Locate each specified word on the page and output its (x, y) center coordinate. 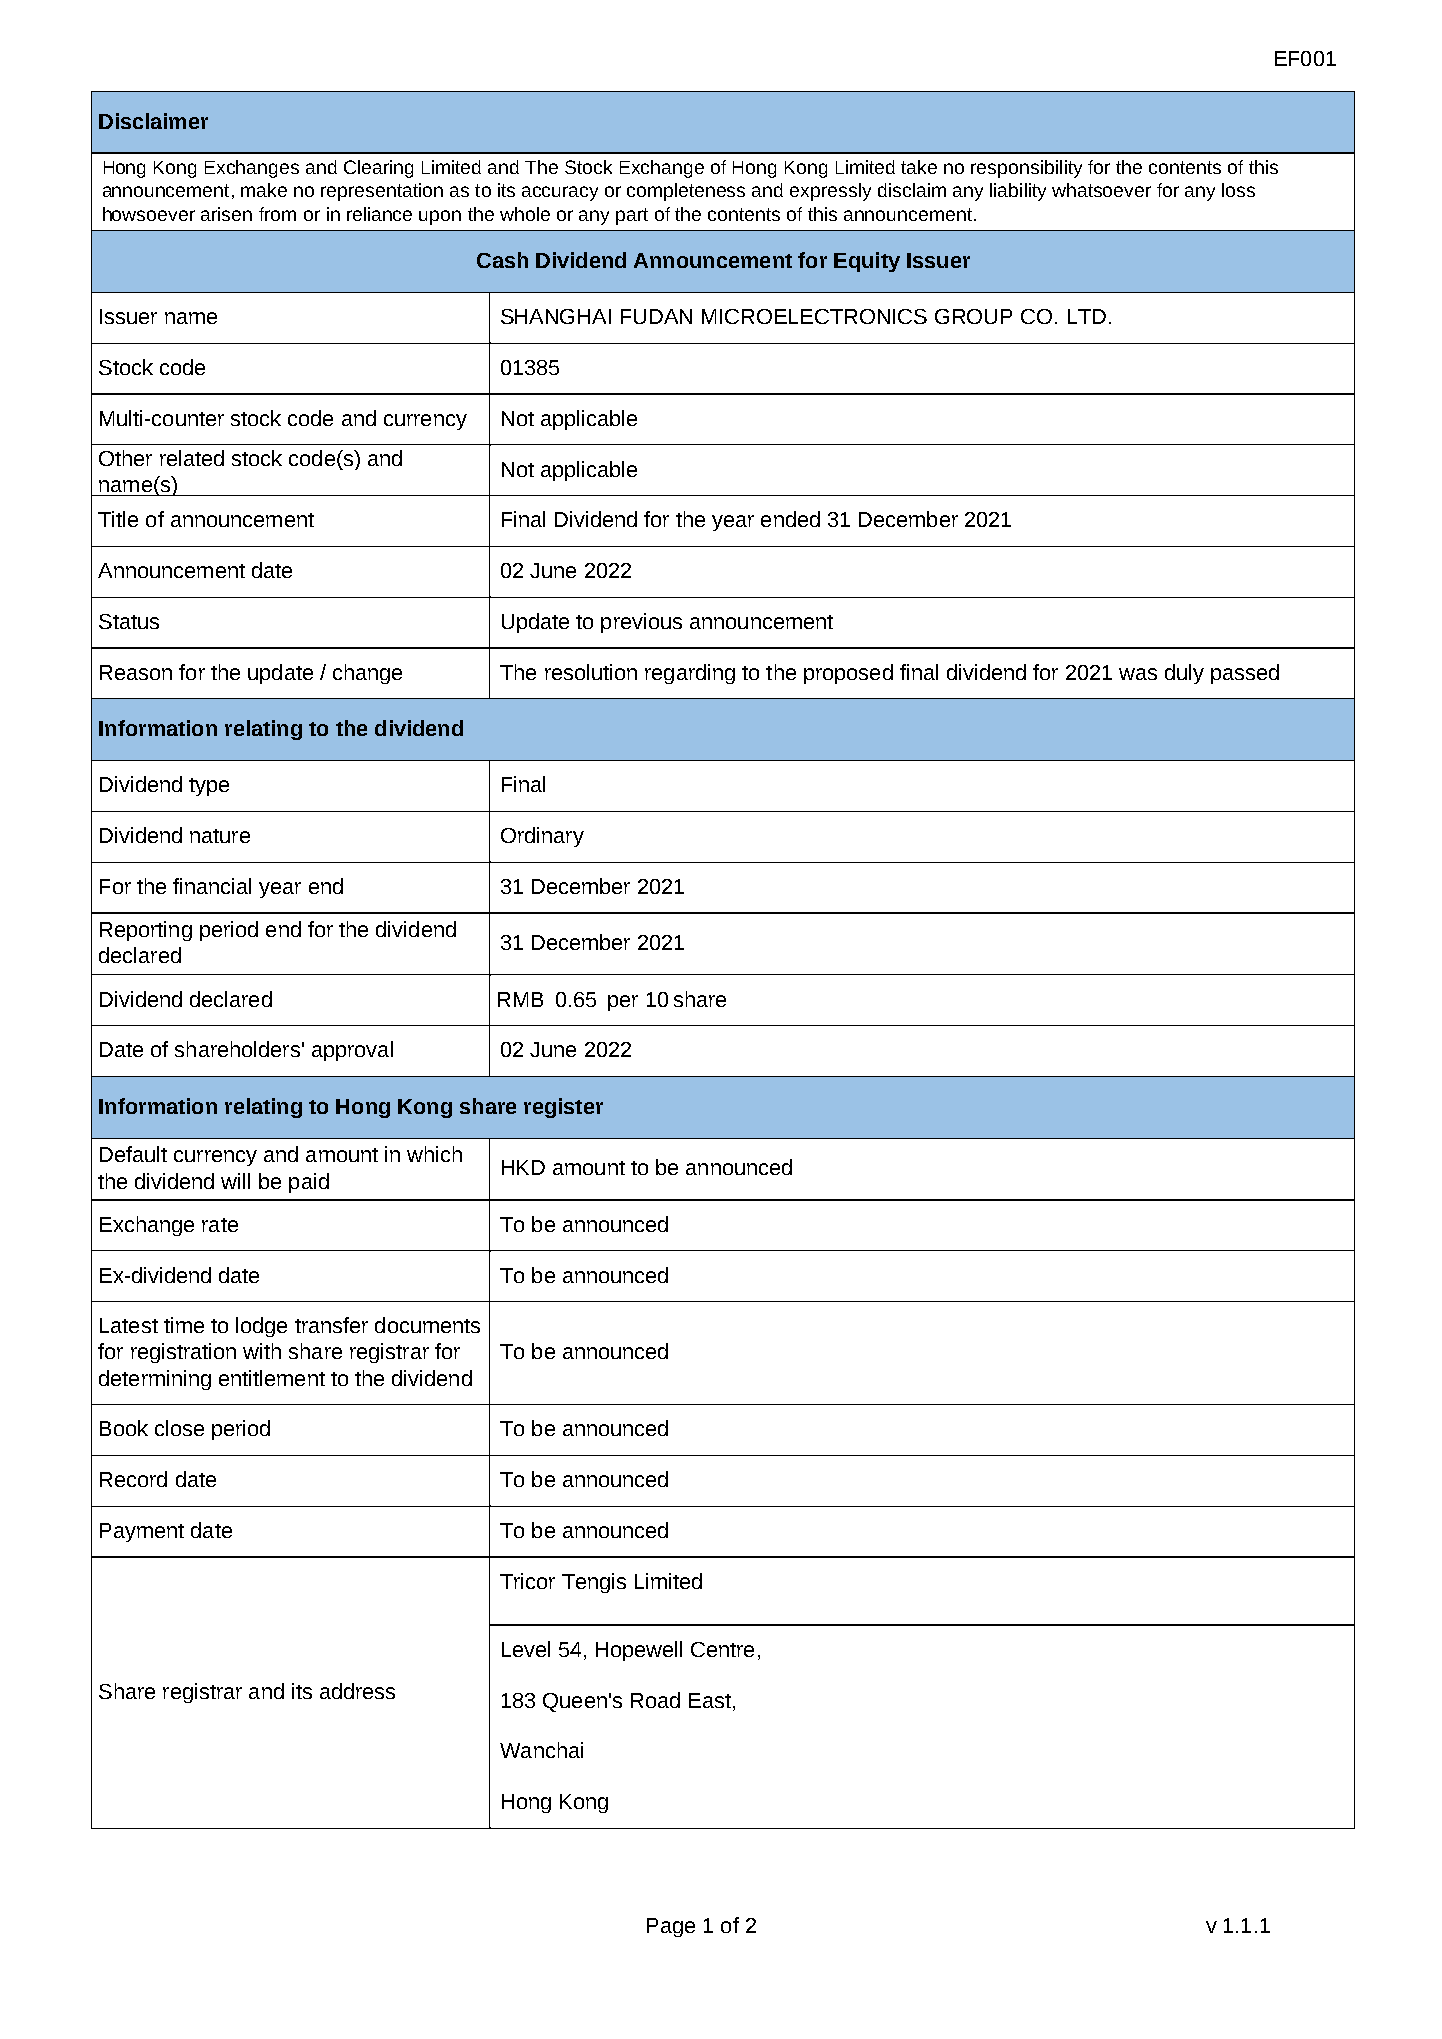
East (710, 1700)
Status (129, 621)
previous (641, 623)
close (179, 1428)
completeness (686, 192)
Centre (722, 1649)
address (357, 1691)
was (1138, 674)
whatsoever (1101, 190)
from (277, 214)
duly (1184, 674)
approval (352, 1051)
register (563, 1108)
